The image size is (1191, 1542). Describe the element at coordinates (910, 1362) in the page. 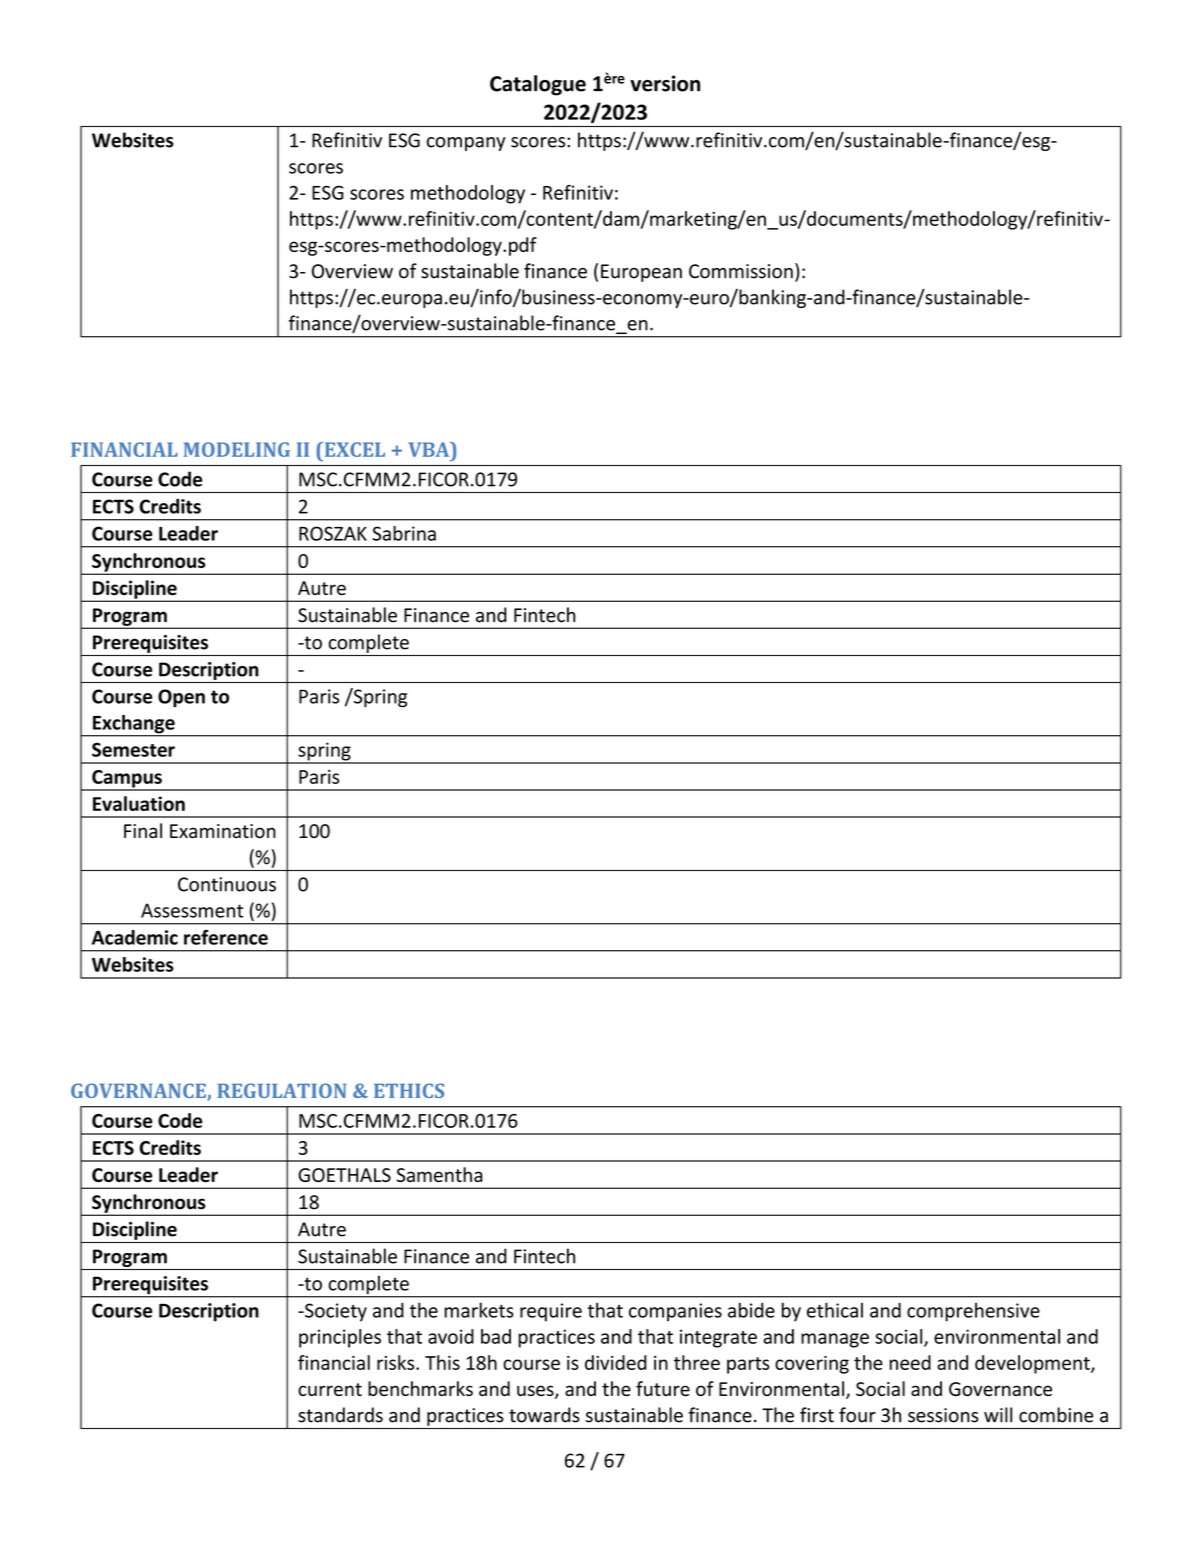

I see `need` at that location.
